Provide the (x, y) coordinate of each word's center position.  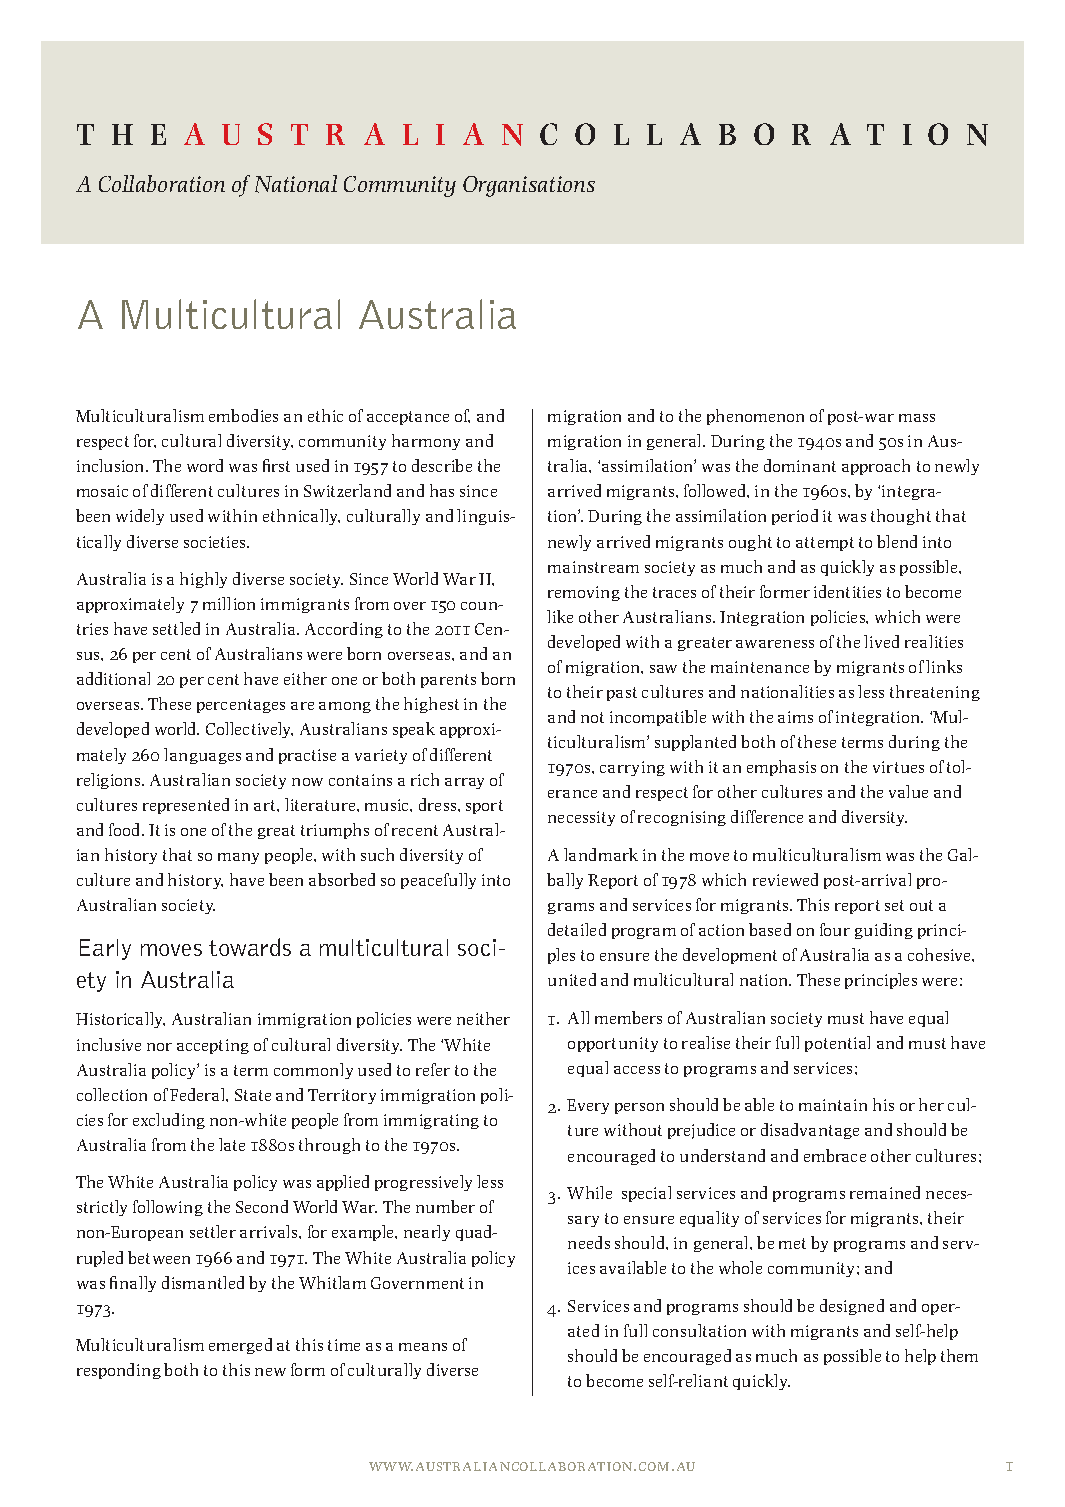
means (423, 1347)
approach (876, 467)
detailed (577, 929)
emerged (240, 1346)
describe (442, 465)
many (238, 858)
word (205, 465)
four (835, 929)
